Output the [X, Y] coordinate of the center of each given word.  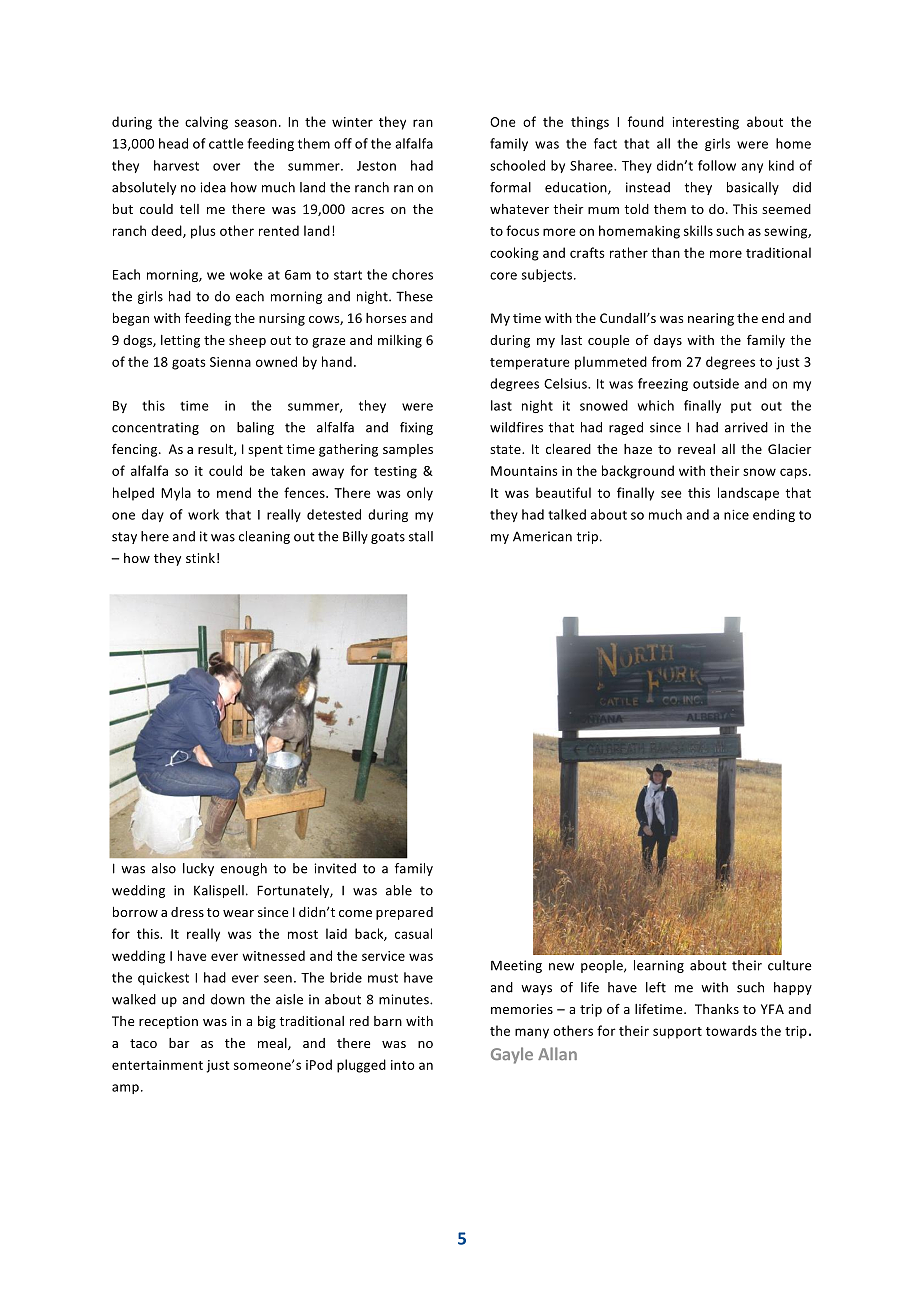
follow [717, 165]
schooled [517, 165]
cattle [226, 143]
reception [168, 1022]
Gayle [512, 1055]
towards [731, 1030]
